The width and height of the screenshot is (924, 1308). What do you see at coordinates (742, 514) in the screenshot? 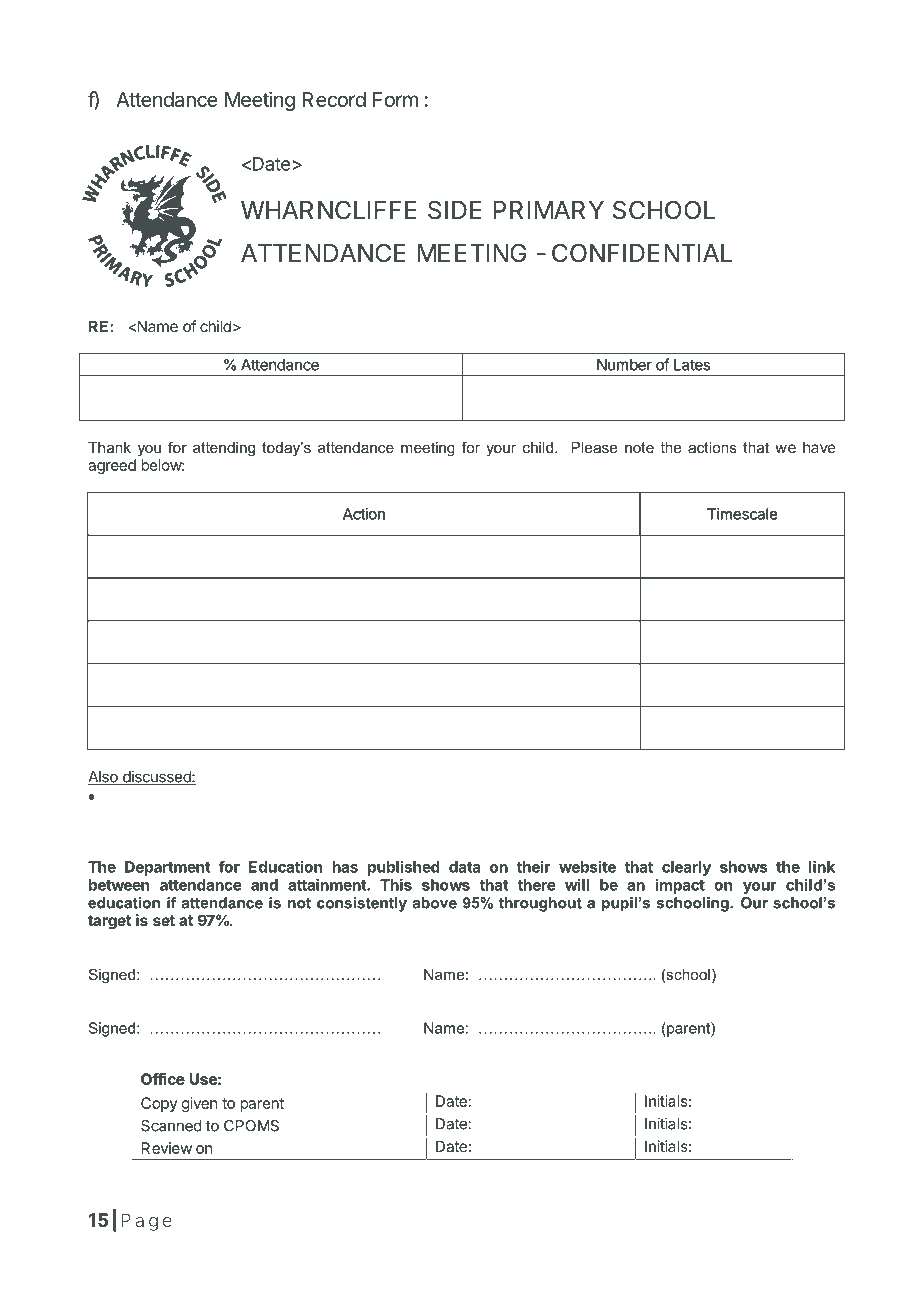
I see `Timescale` at bounding box center [742, 514].
